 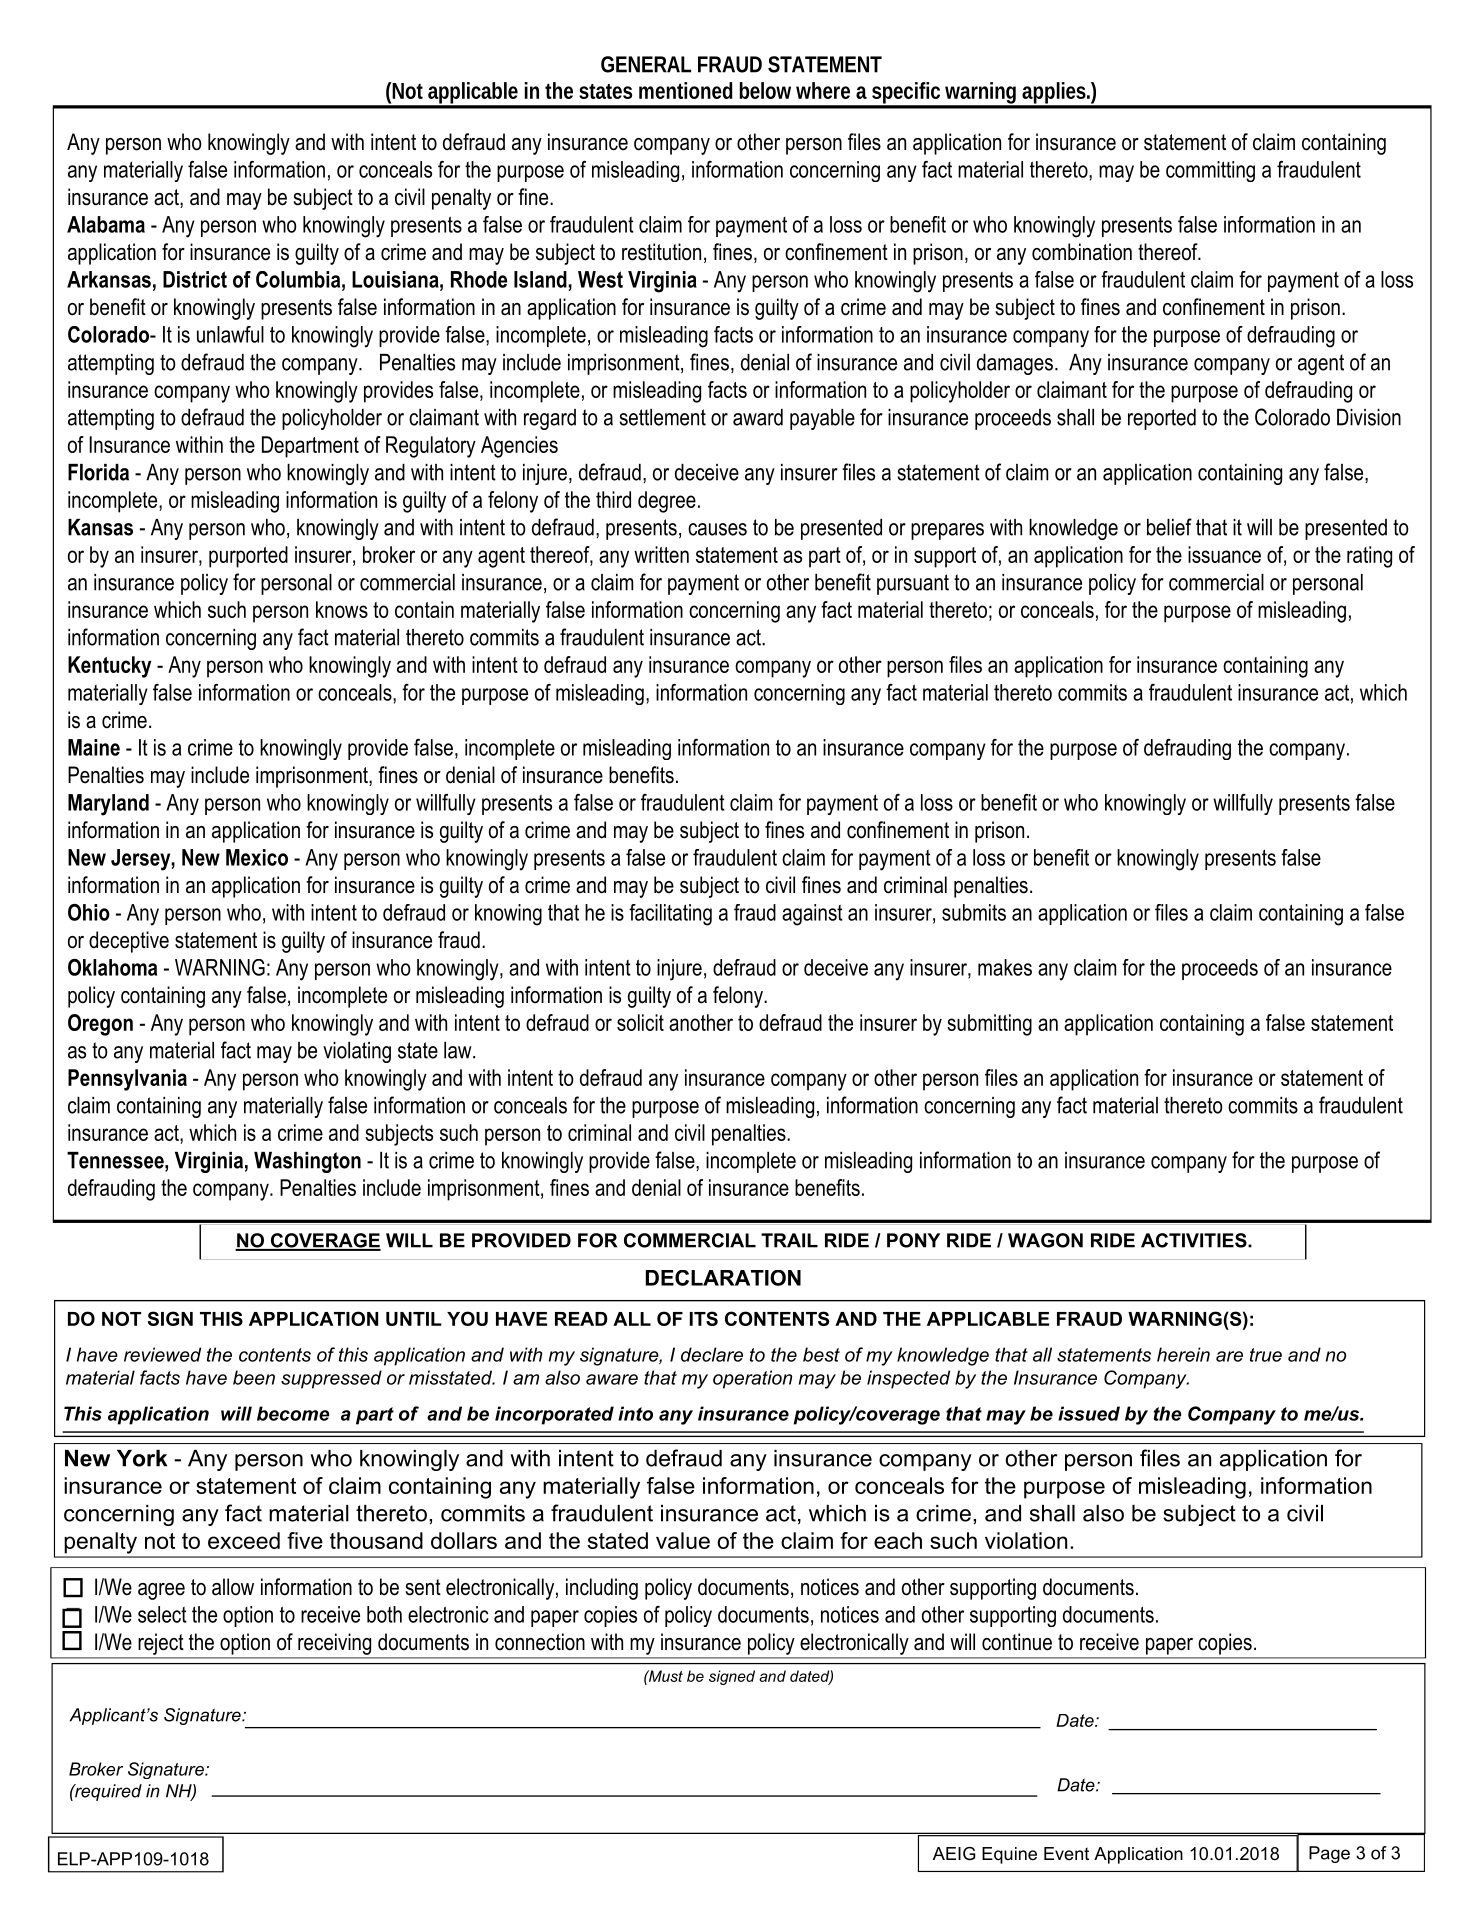 I want to click on required, so click(x=107, y=1792).
